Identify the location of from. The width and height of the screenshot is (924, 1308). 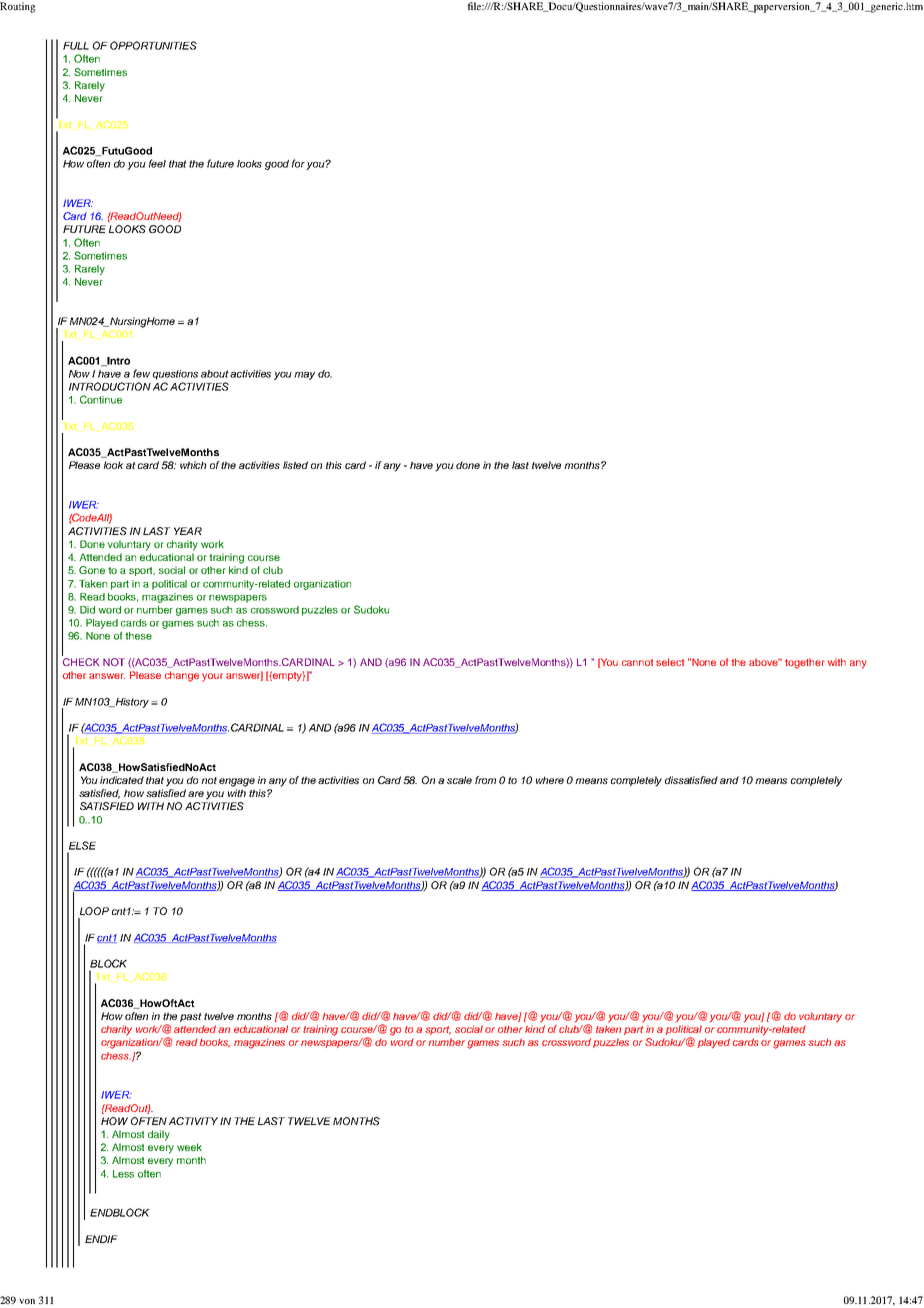
(485, 780).
